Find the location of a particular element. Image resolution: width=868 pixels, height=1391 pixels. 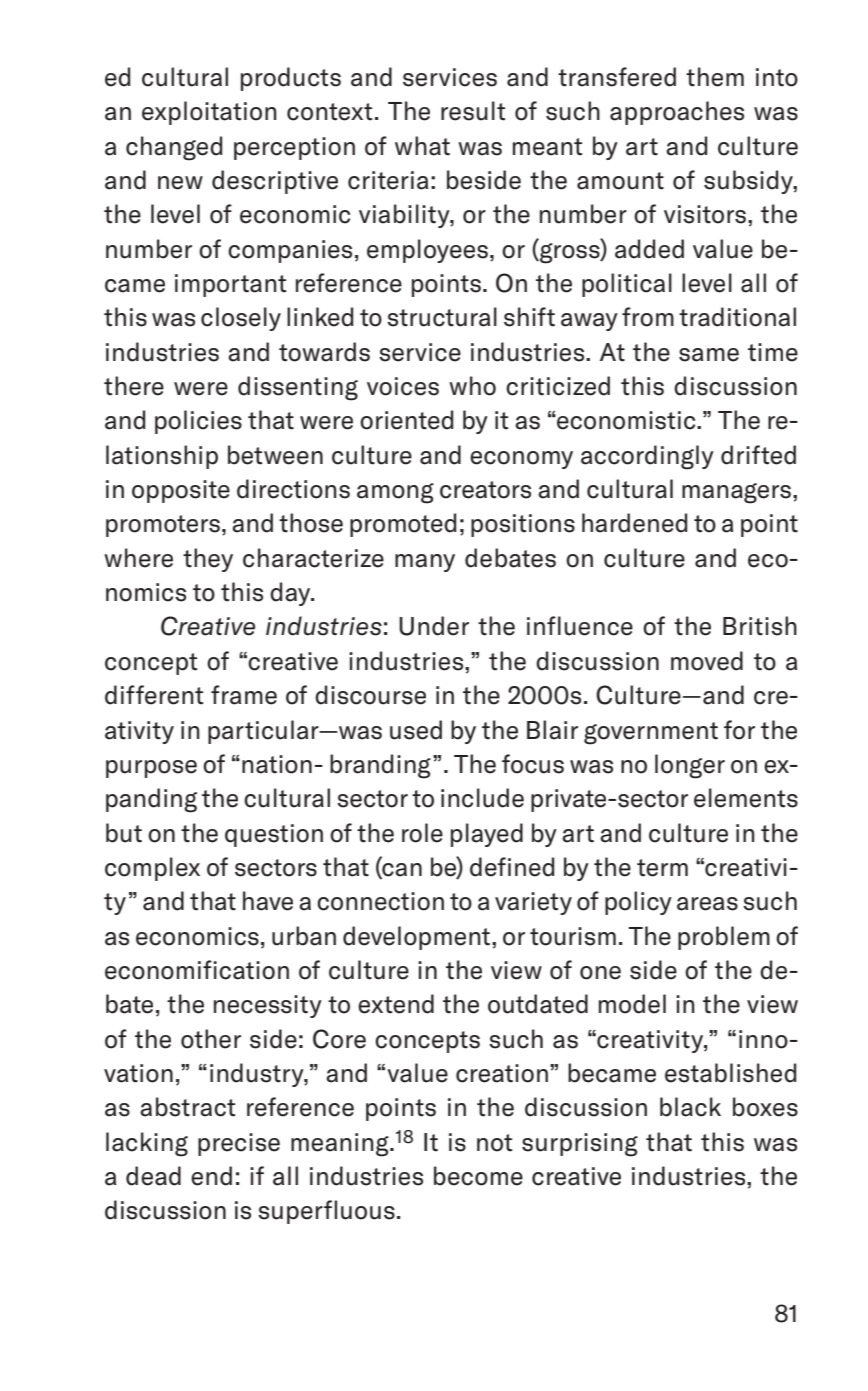

exploitation is located at coordinates (209, 113).
